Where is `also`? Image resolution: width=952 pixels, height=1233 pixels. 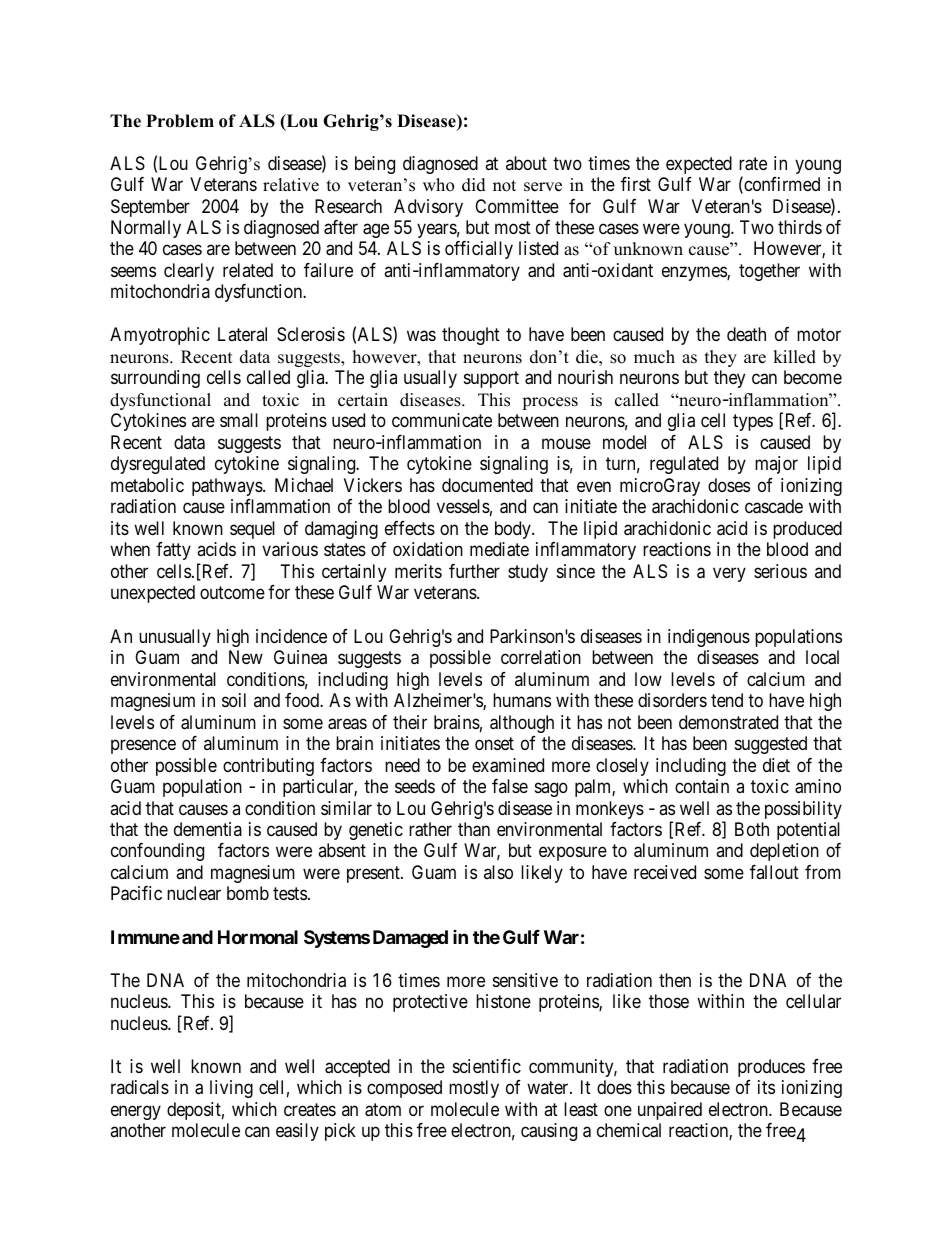
also is located at coordinates (498, 872).
